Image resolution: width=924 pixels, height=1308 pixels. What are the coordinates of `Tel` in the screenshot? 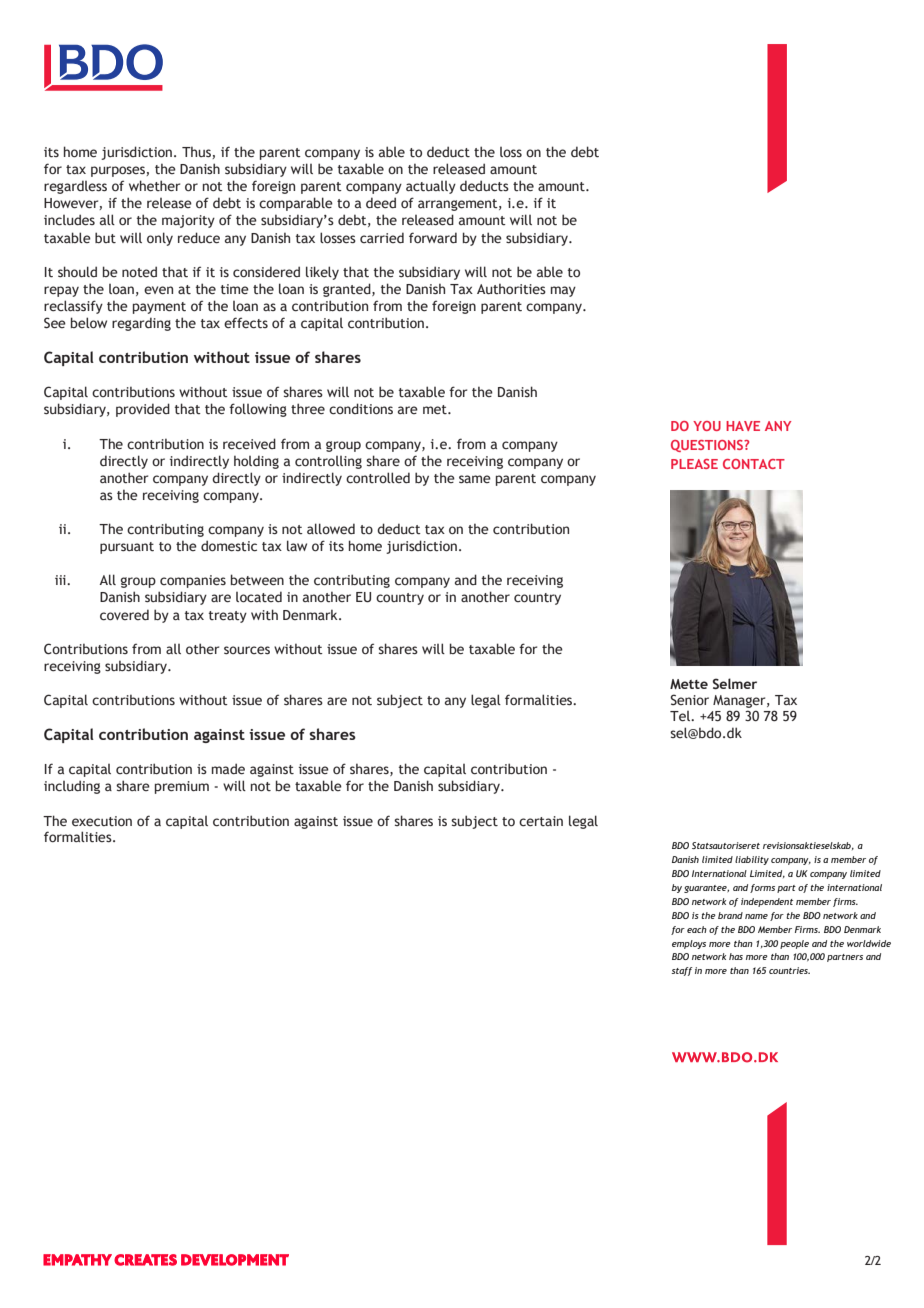 It's located at (681, 716).
